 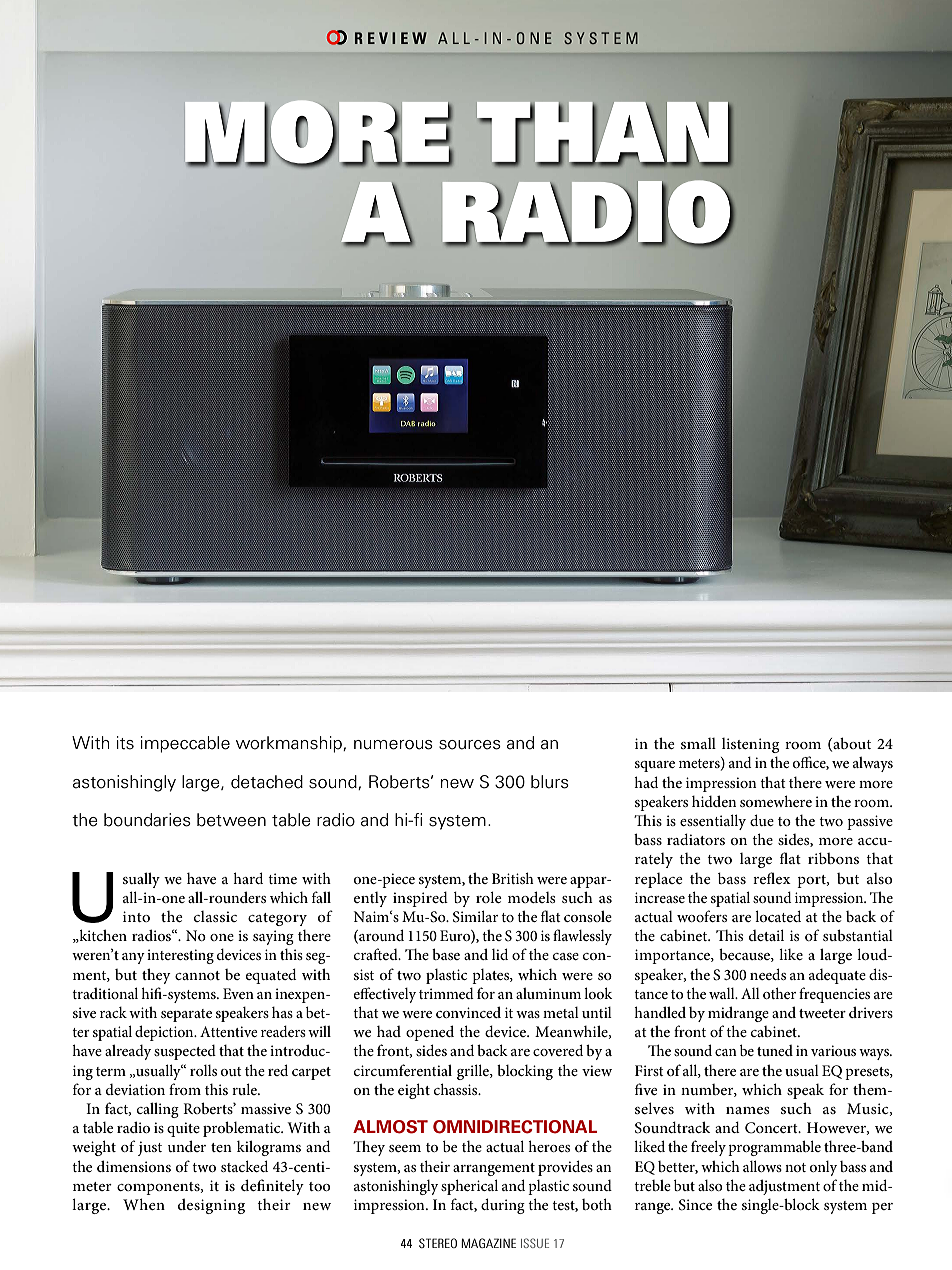 I want to click on interesting, so click(x=180, y=956).
